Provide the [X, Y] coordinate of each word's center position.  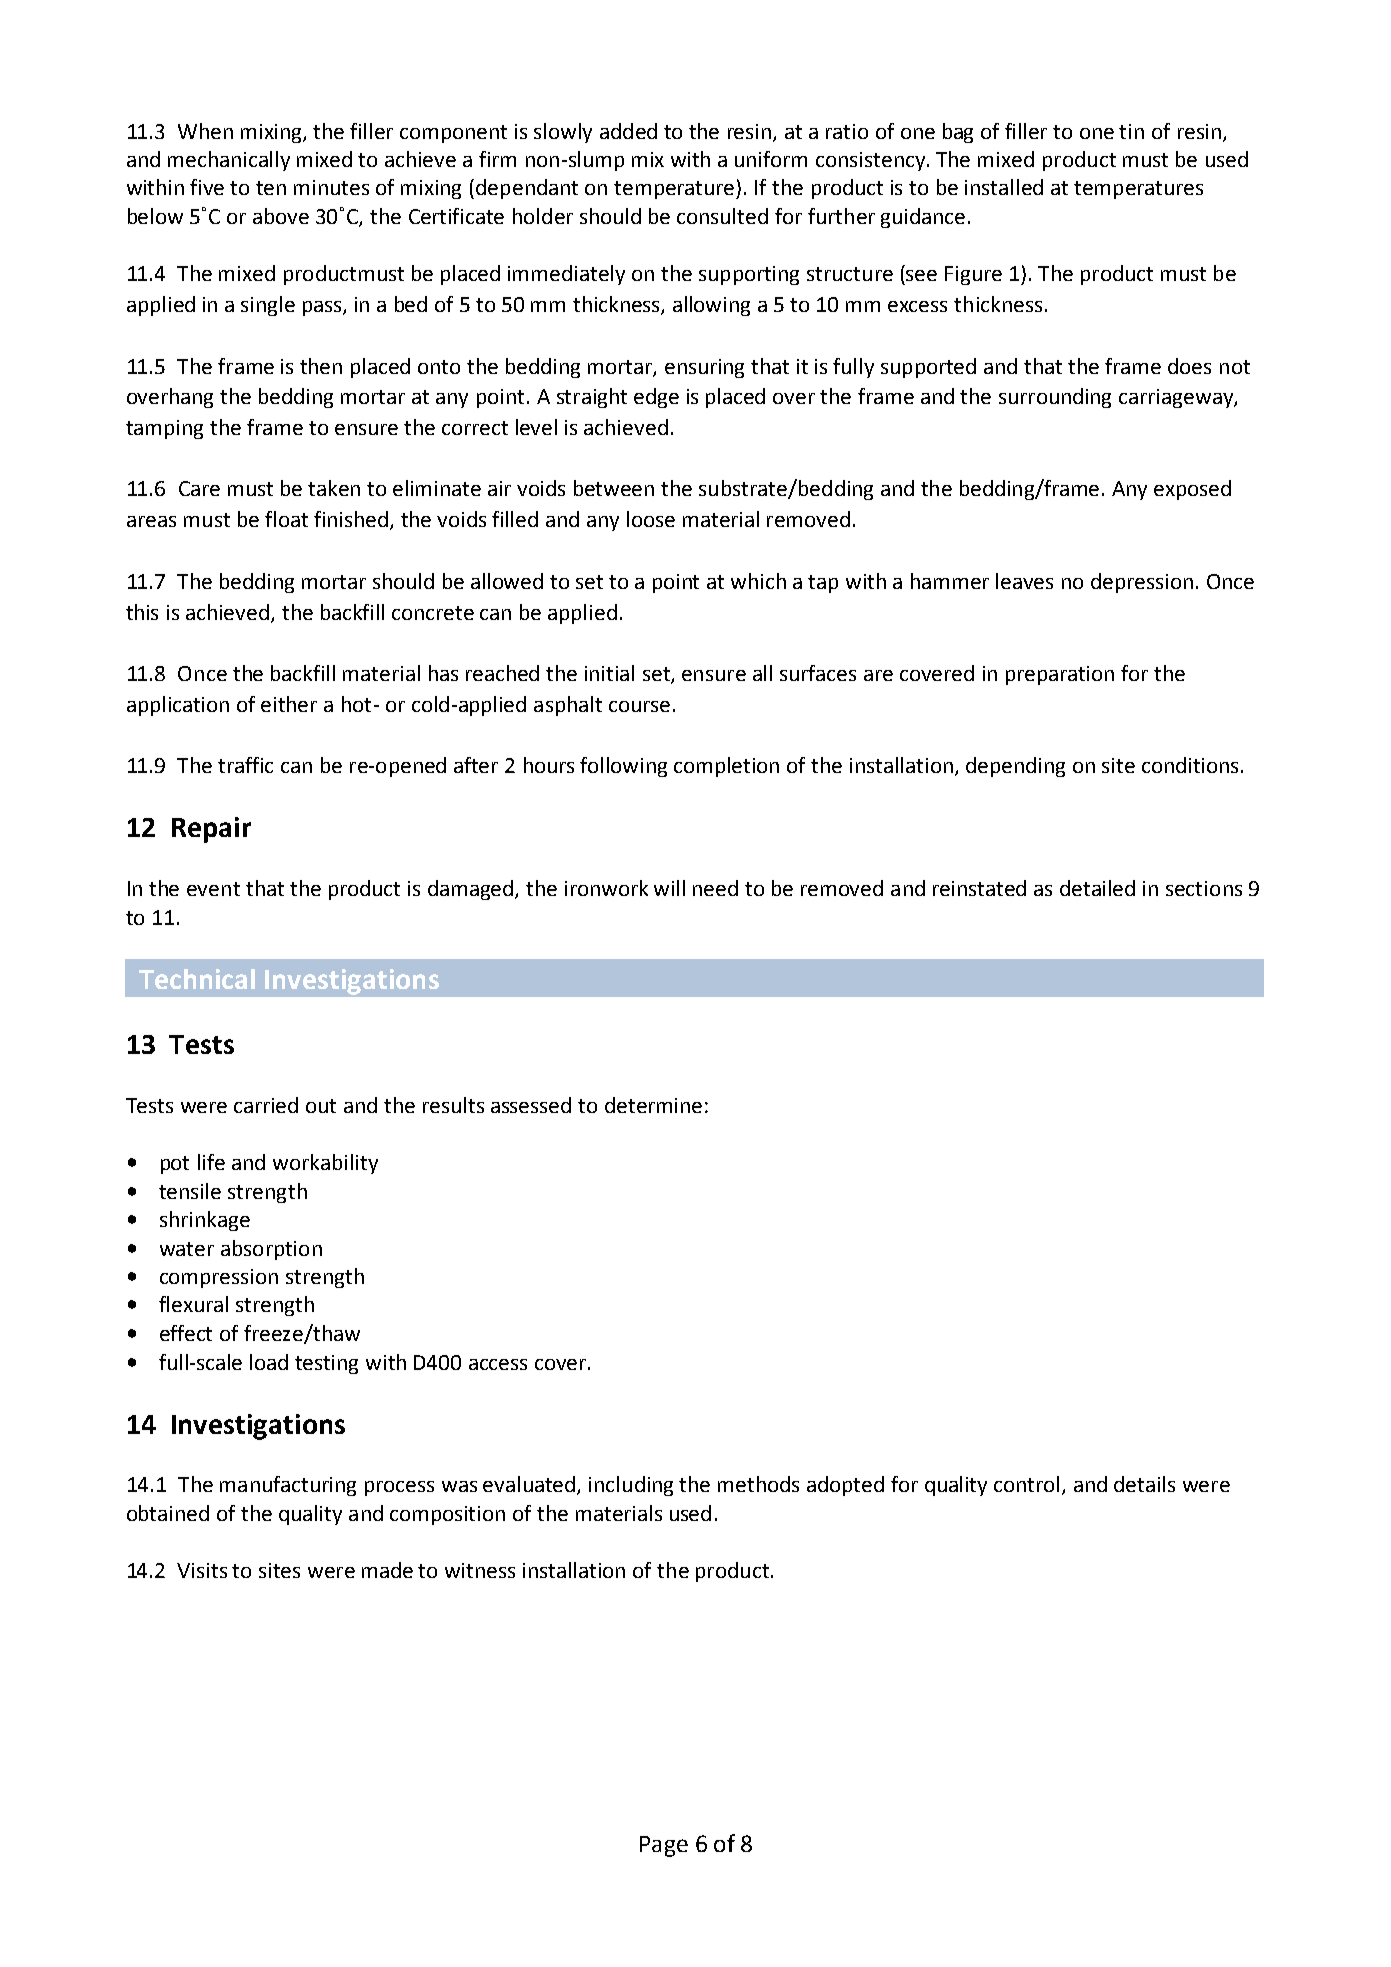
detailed [1097, 888]
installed [1004, 187]
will [669, 888]
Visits [202, 1570]
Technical [197, 979]
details [1144, 1484]
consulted [722, 216]
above [281, 216]
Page [664, 1846]
